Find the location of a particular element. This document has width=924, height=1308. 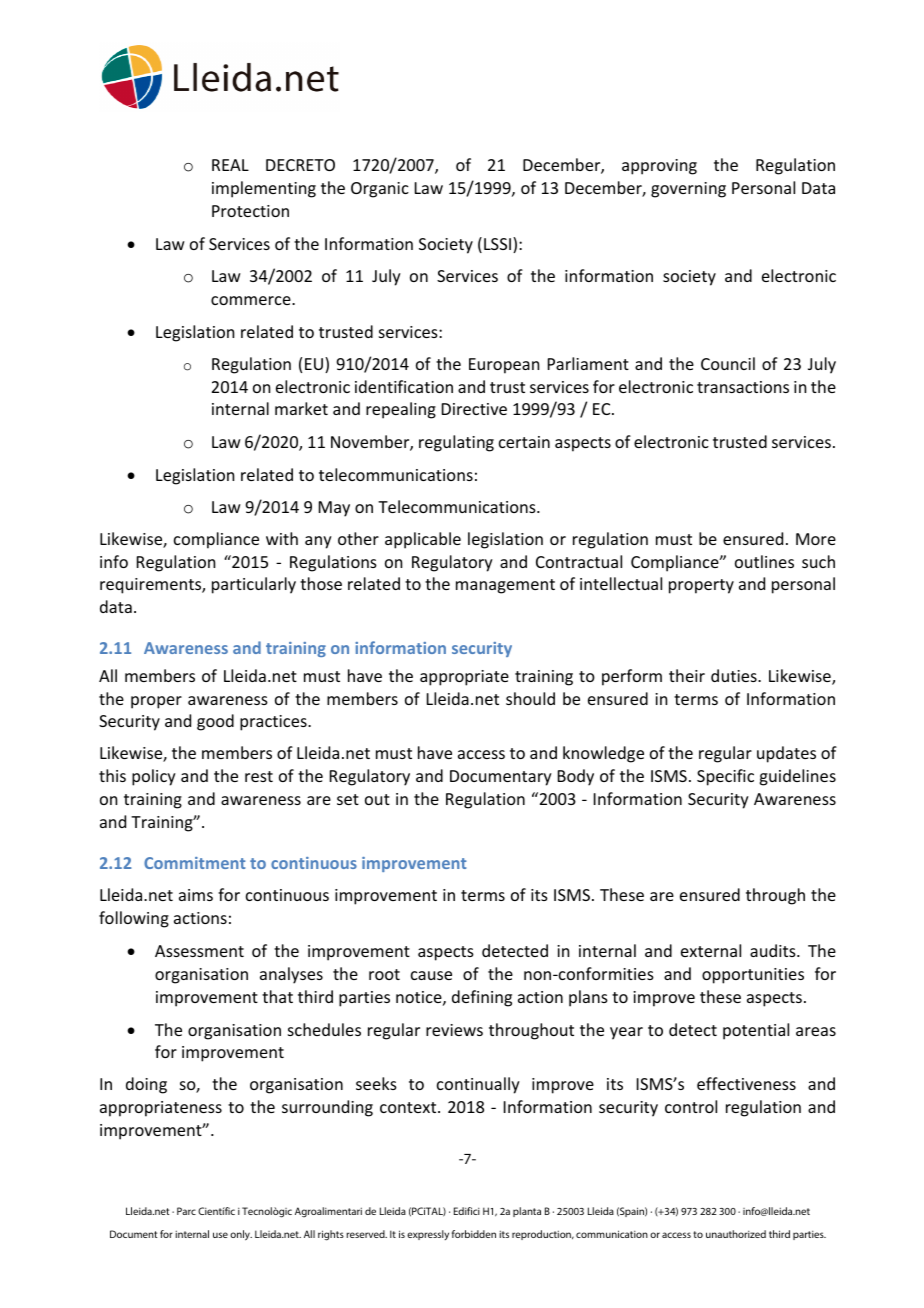

management is located at coordinates (505, 586).
